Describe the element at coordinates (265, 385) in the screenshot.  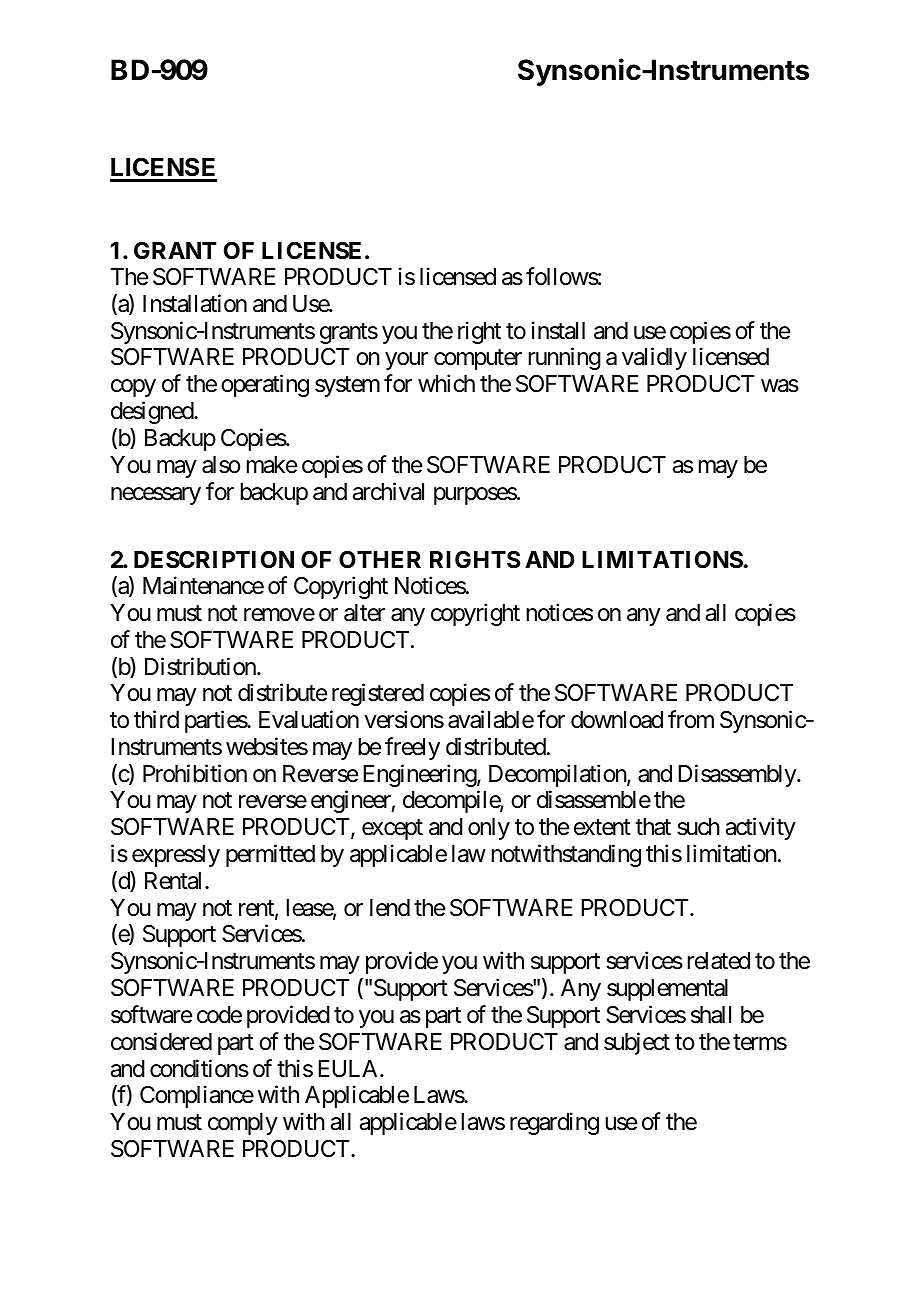
I see `operating` at that location.
